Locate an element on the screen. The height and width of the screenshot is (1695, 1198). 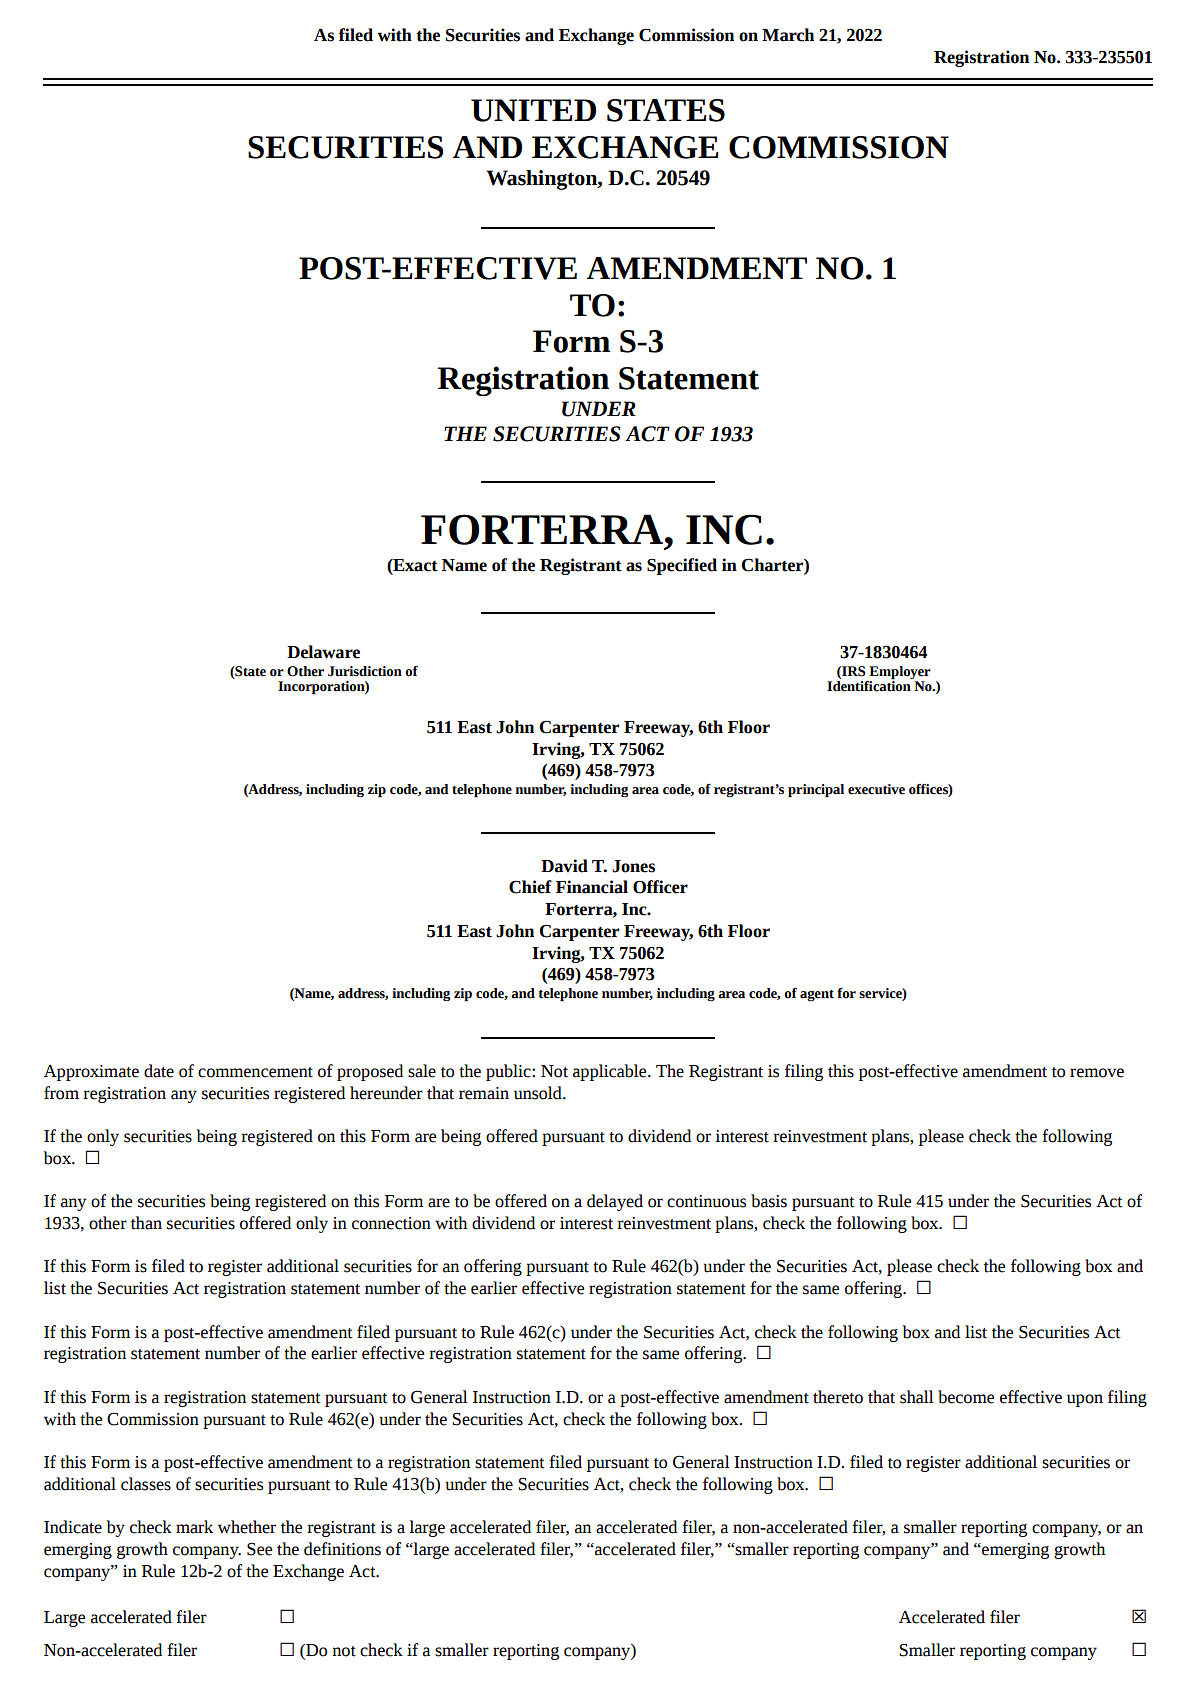
mark is located at coordinates (194, 1527).
